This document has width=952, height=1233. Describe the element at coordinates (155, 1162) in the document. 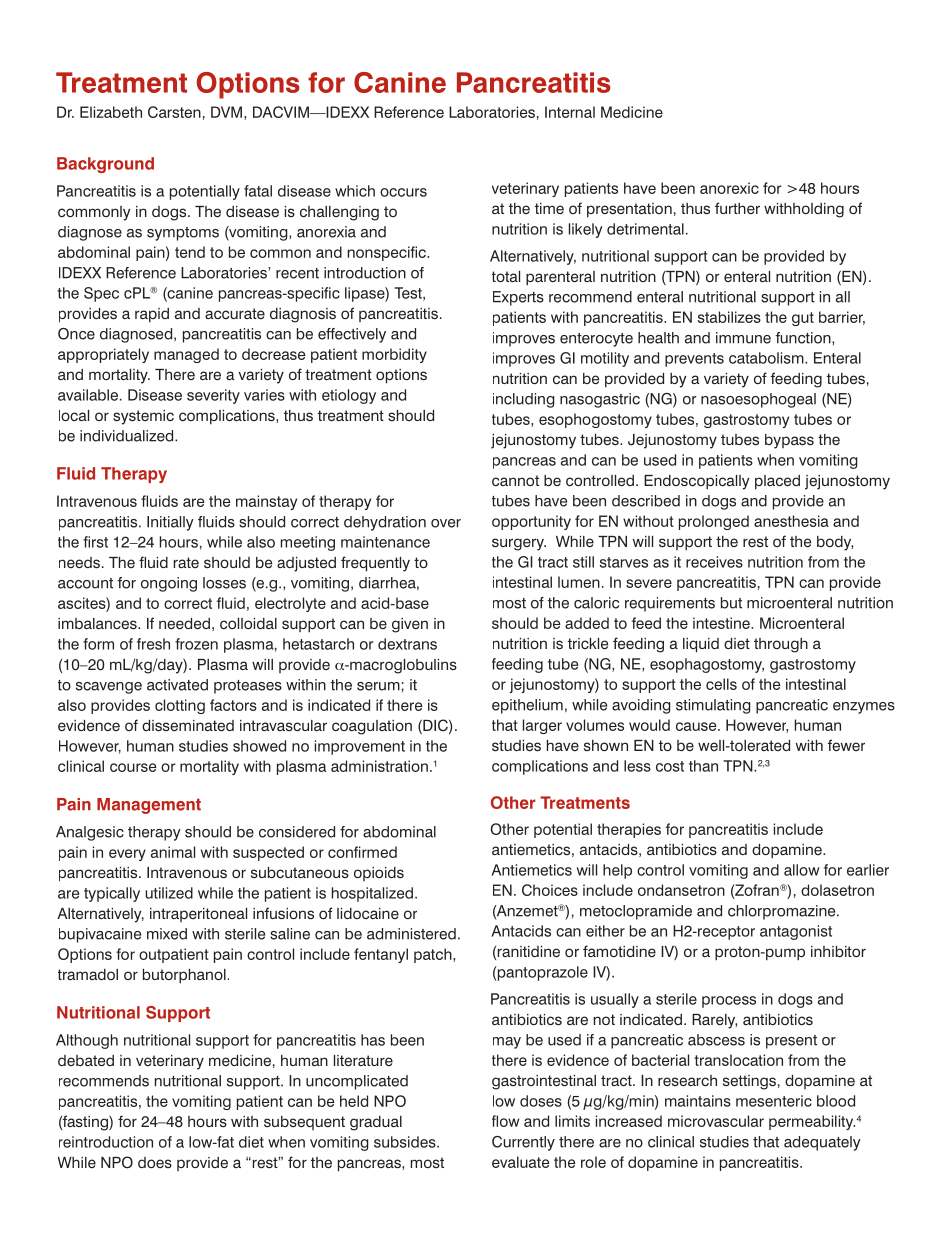

I see `does` at that location.
